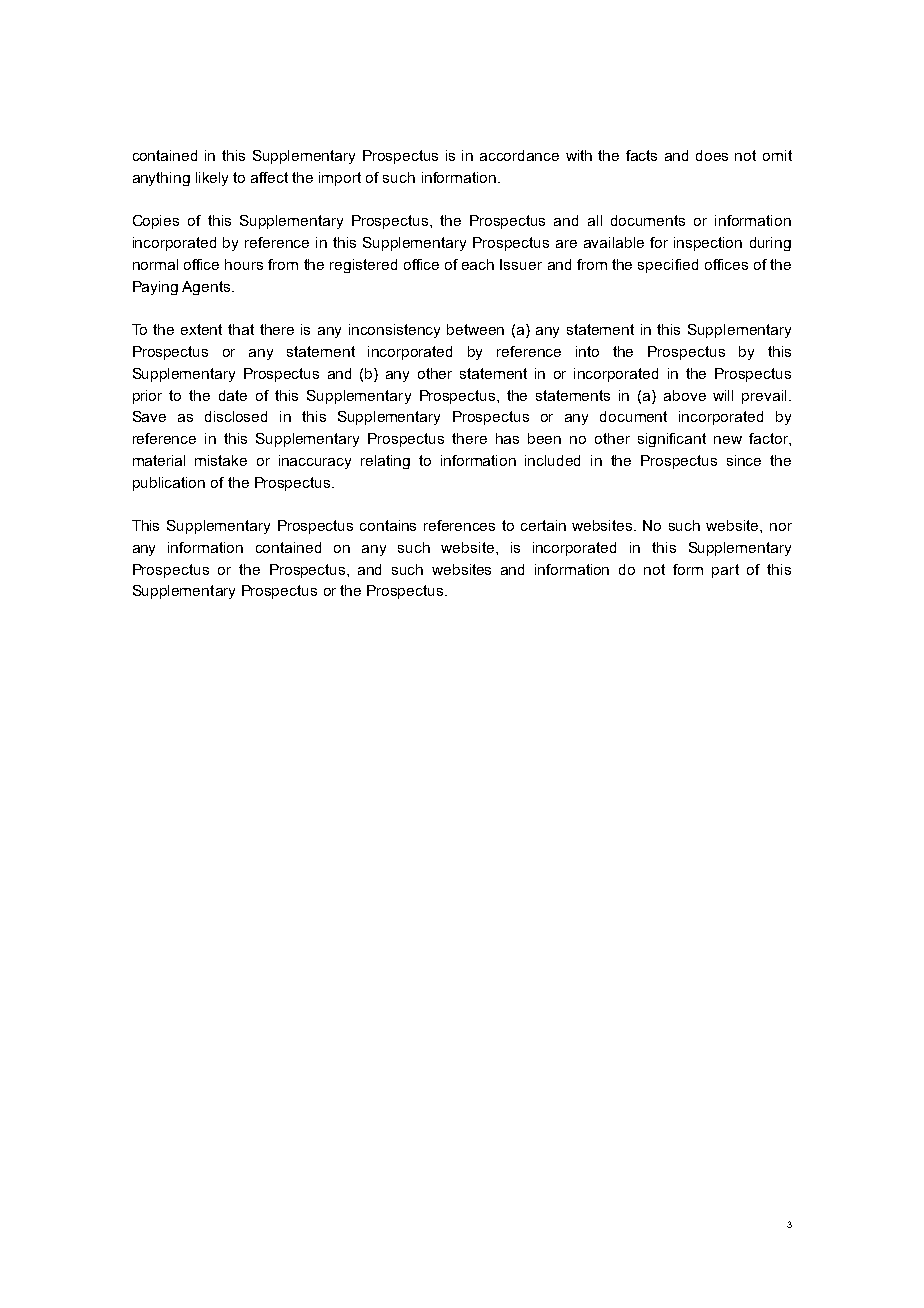  What do you see at coordinates (712, 155) in the screenshot?
I see `does` at bounding box center [712, 155].
